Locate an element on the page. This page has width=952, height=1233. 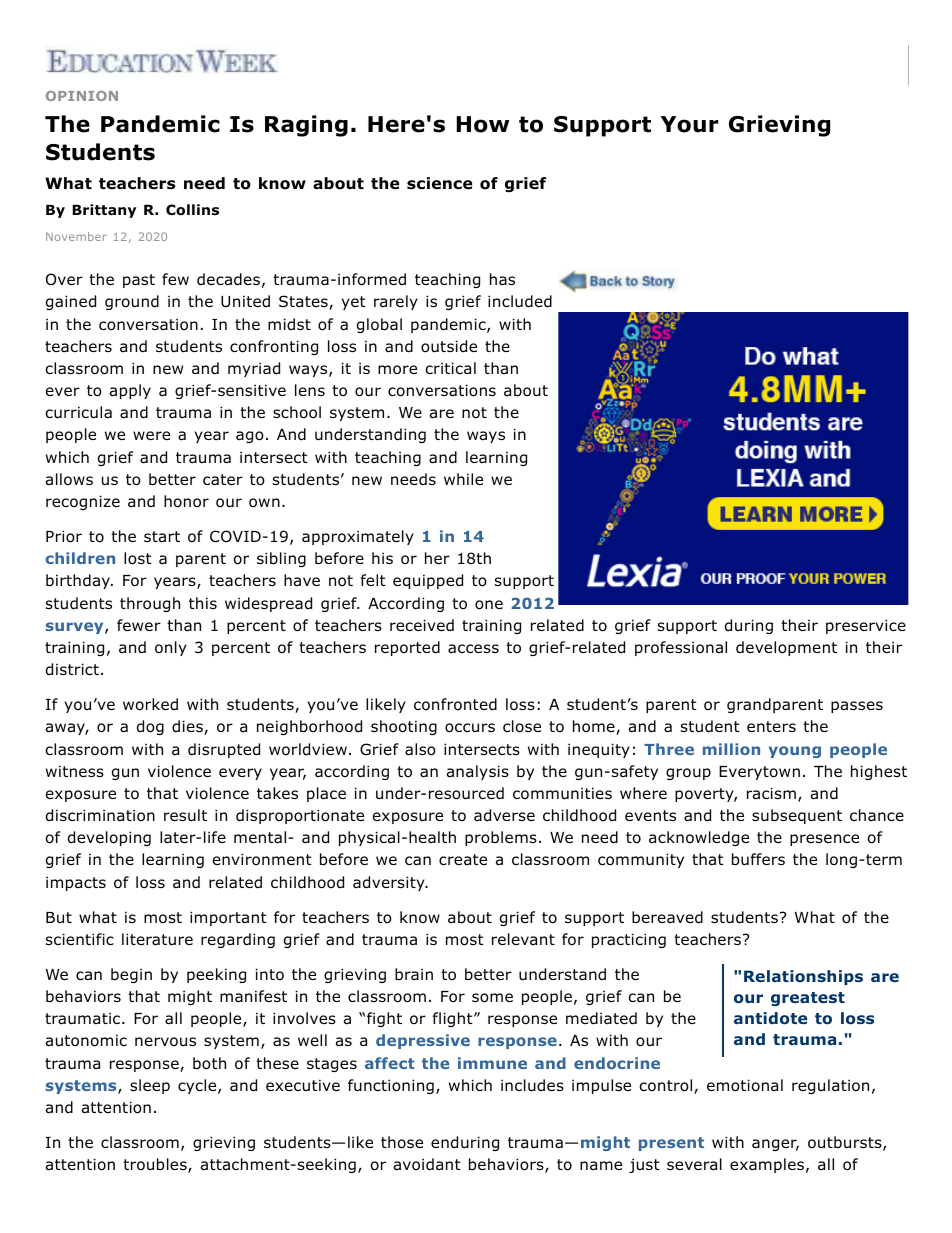
access is located at coordinates (473, 649).
